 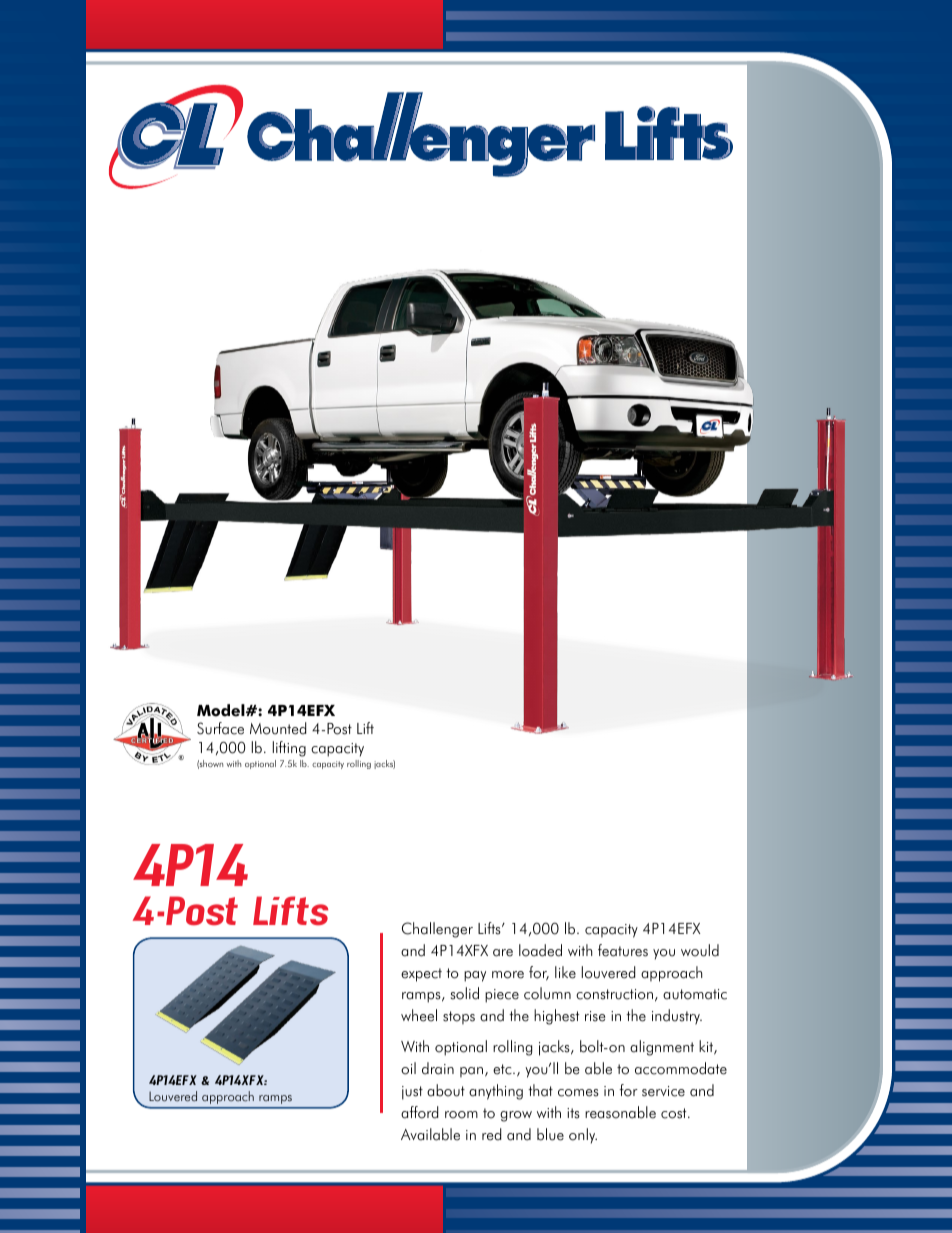 I want to click on Model, so click(x=222, y=710).
